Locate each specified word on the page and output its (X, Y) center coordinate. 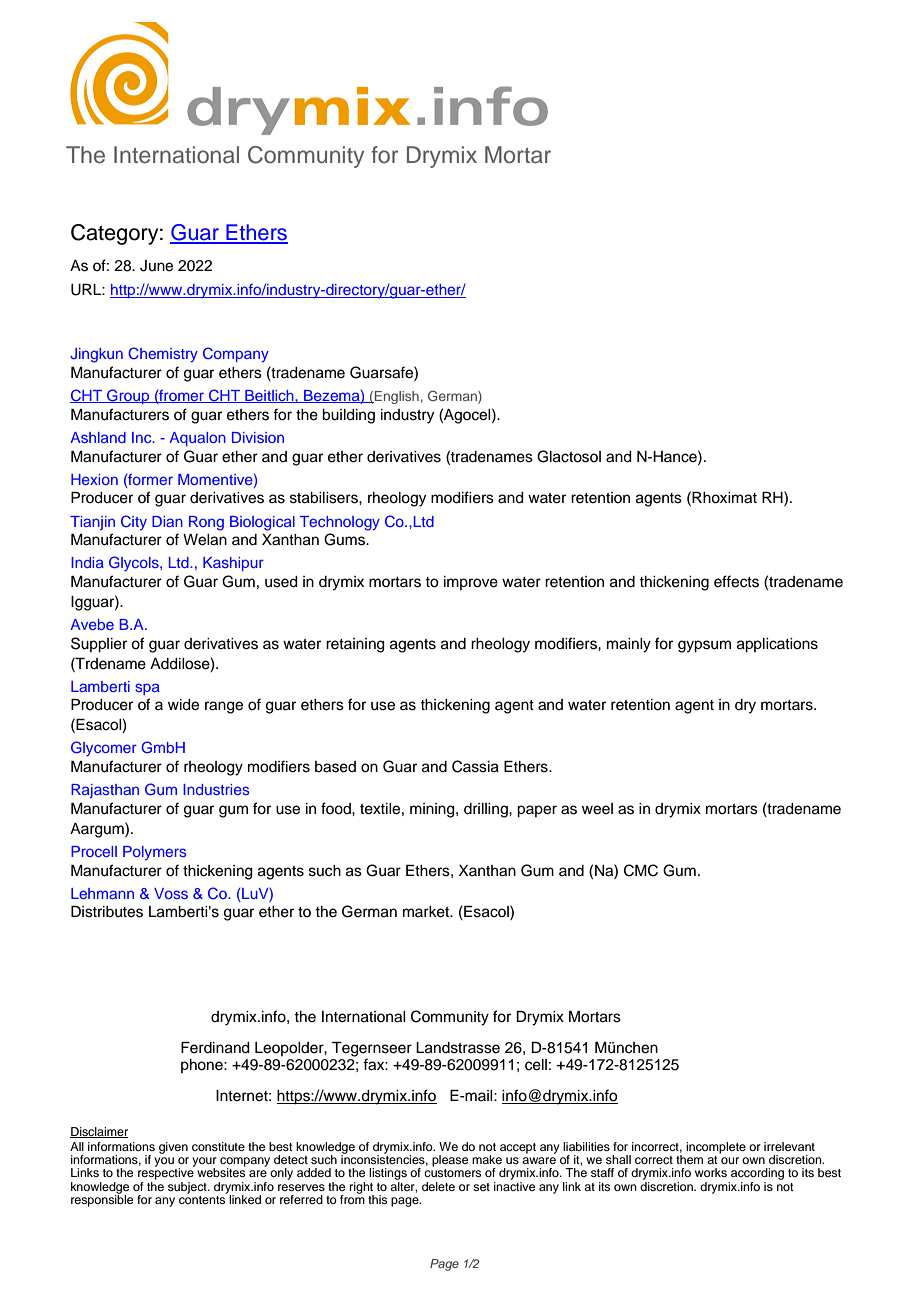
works (711, 1172)
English (396, 397)
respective (166, 1173)
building (348, 416)
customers (452, 1173)
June (156, 266)
